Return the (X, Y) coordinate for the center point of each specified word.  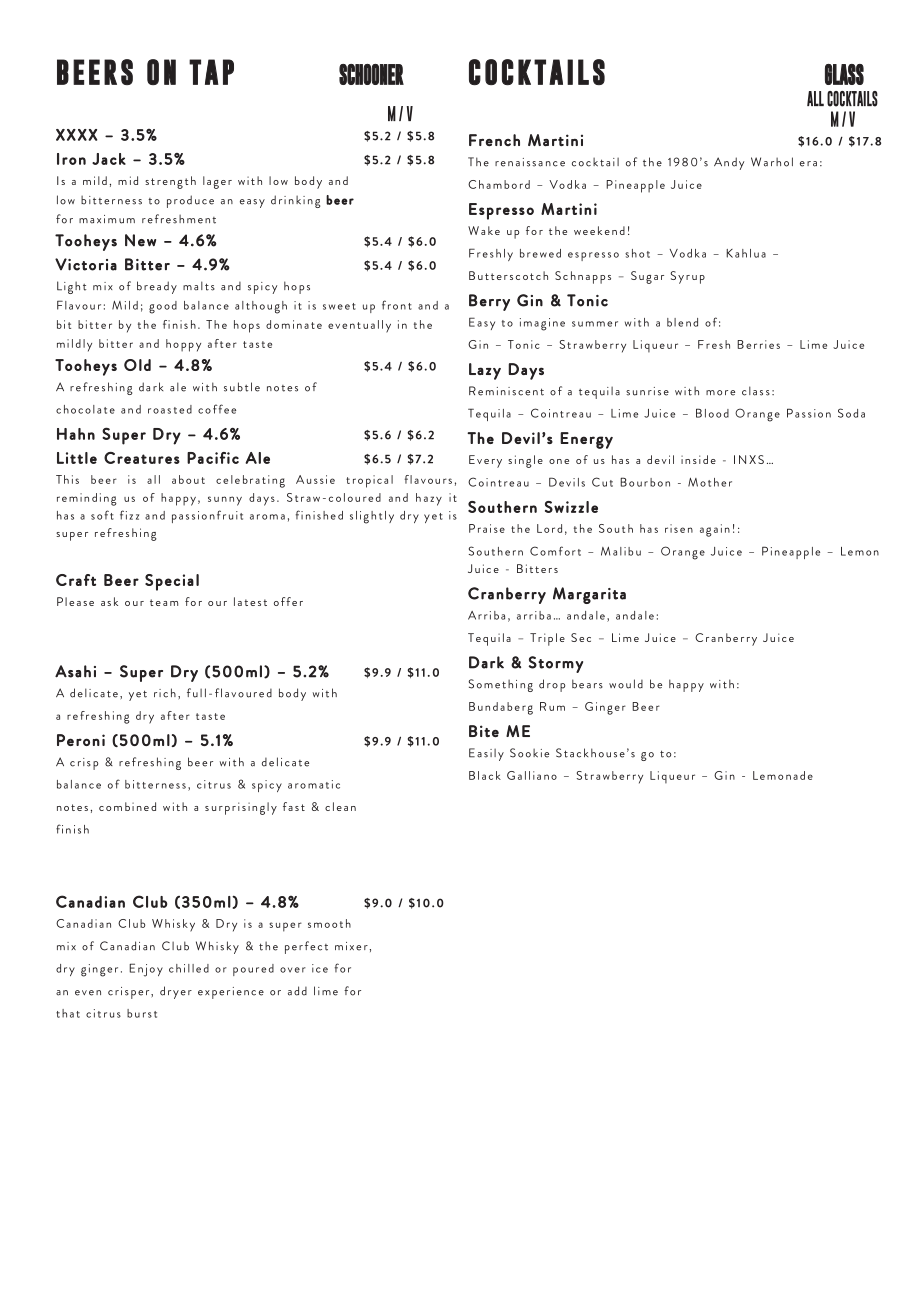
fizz (129, 515)
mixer (351, 946)
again (715, 530)
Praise (487, 528)
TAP (211, 72)
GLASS (844, 74)
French (494, 140)
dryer (176, 992)
